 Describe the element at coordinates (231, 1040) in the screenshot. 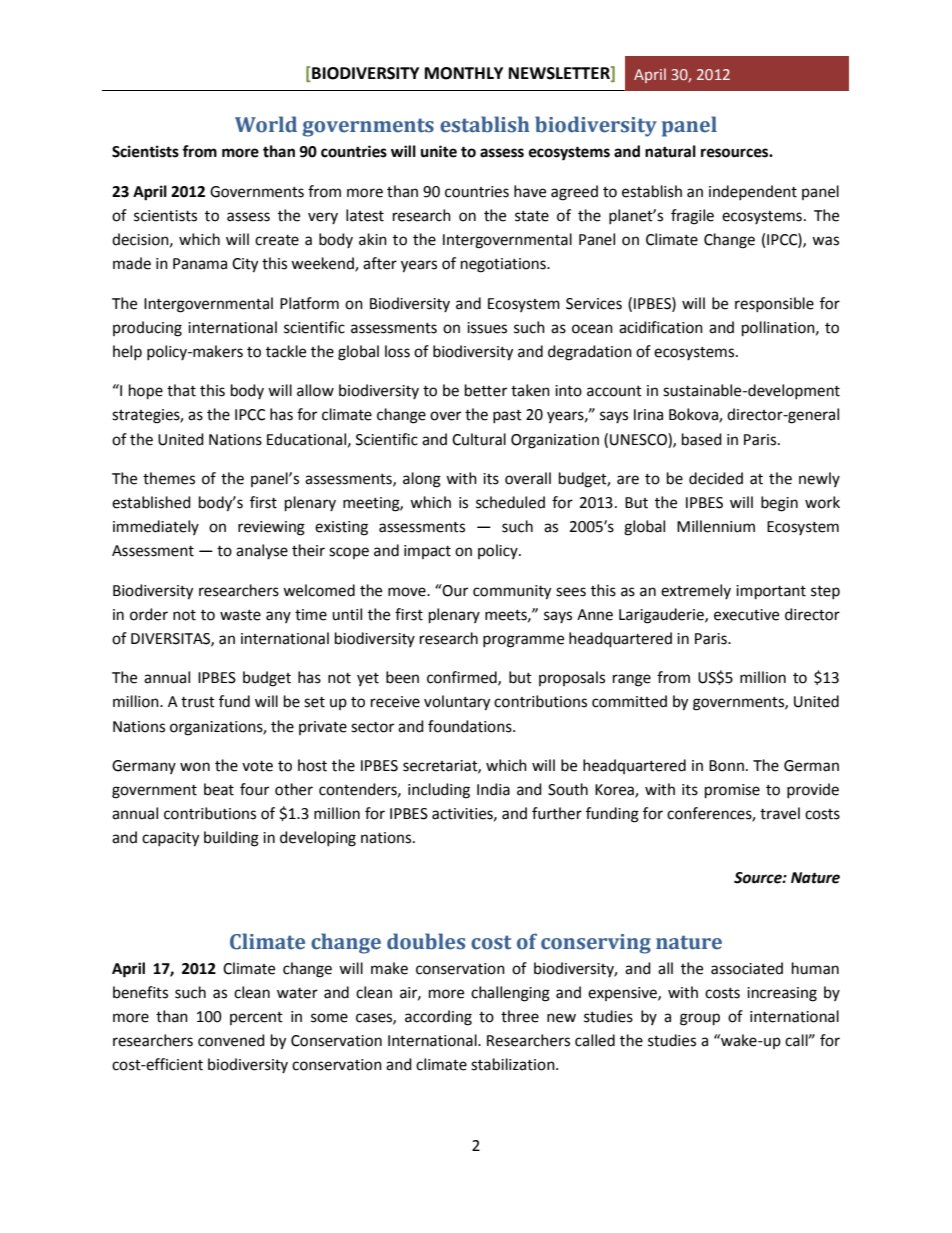

I see `convened` at that location.
